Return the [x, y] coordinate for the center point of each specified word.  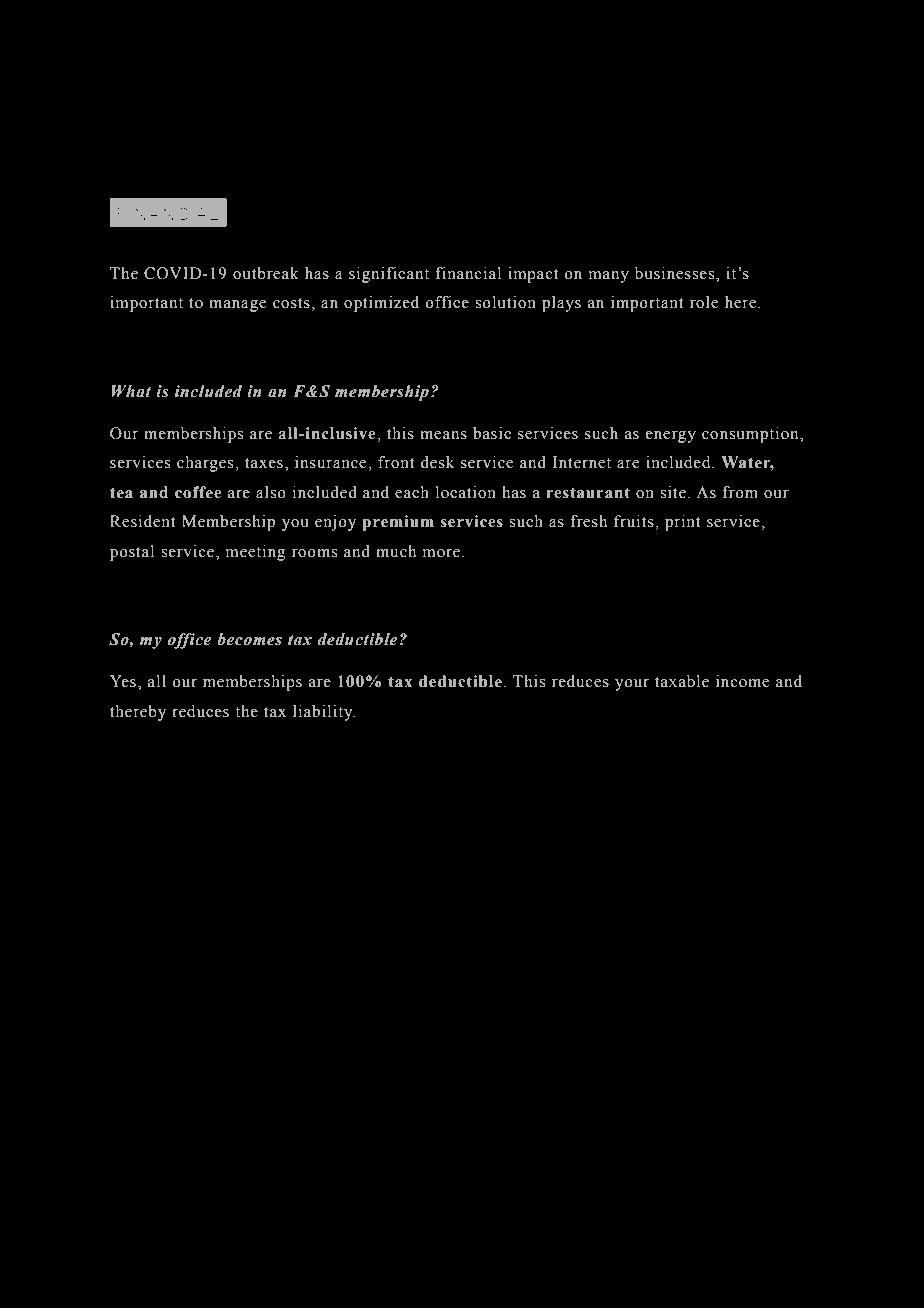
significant [389, 275]
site [673, 492]
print [682, 523]
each [412, 492]
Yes [123, 681]
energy [671, 437]
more [441, 553]
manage [237, 306]
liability [324, 713]
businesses [676, 273]
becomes [249, 639]
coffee [198, 492]
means [443, 435]
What [131, 391]
